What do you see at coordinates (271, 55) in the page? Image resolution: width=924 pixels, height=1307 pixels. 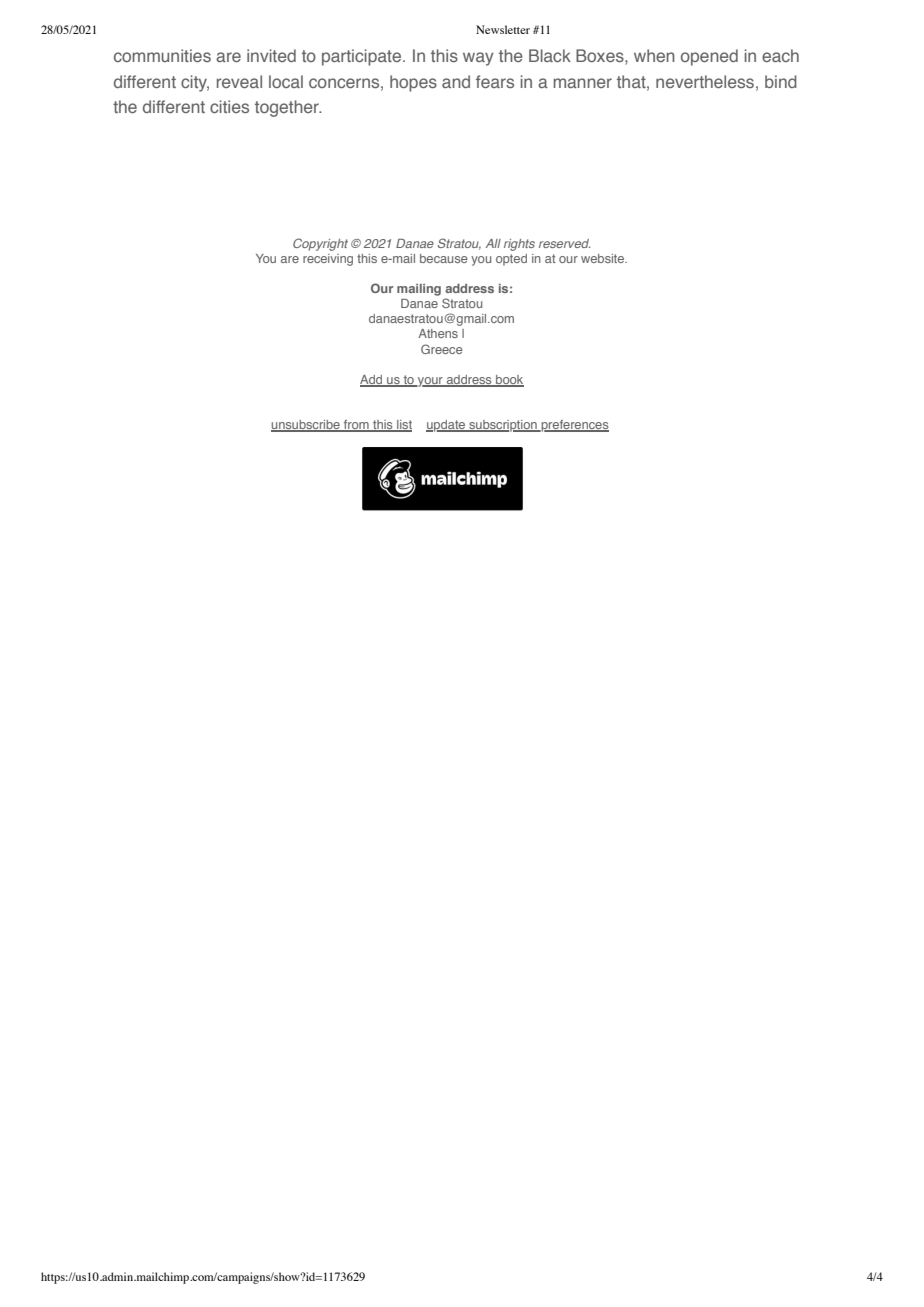 I see `invited` at bounding box center [271, 55].
